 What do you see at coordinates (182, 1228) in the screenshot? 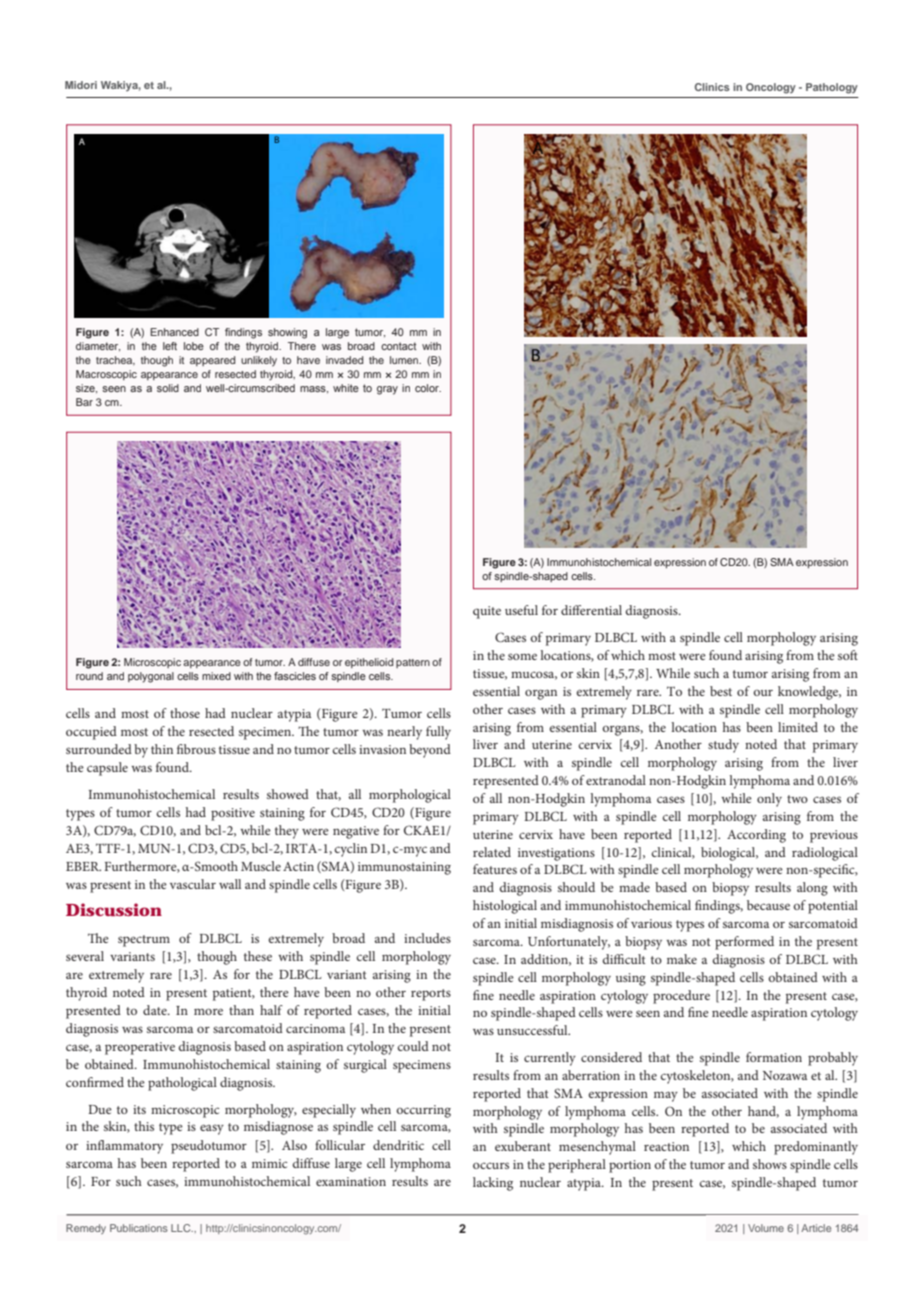
I see `LLC` at bounding box center [182, 1228].
